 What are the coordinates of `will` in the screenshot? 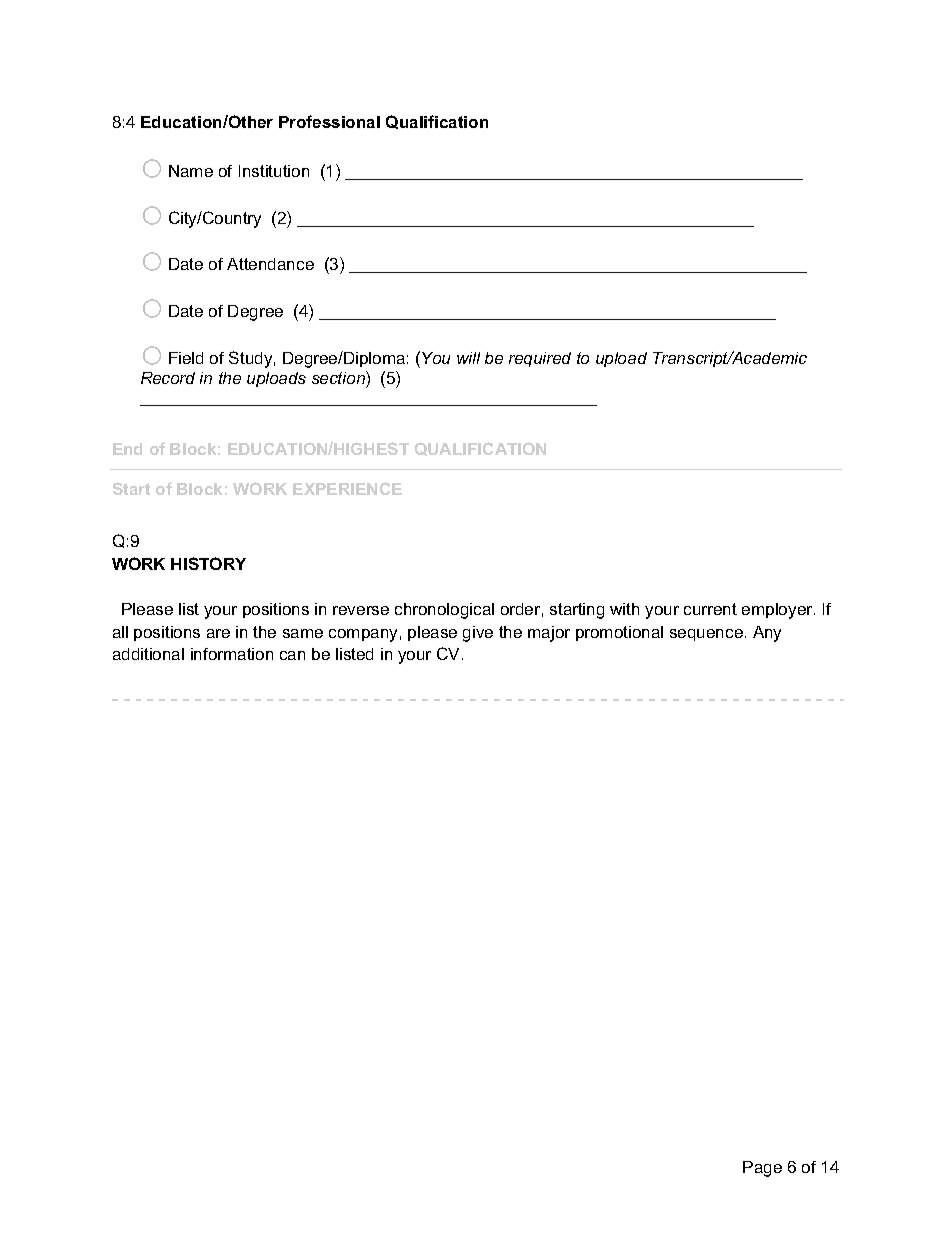 It's located at (468, 358).
